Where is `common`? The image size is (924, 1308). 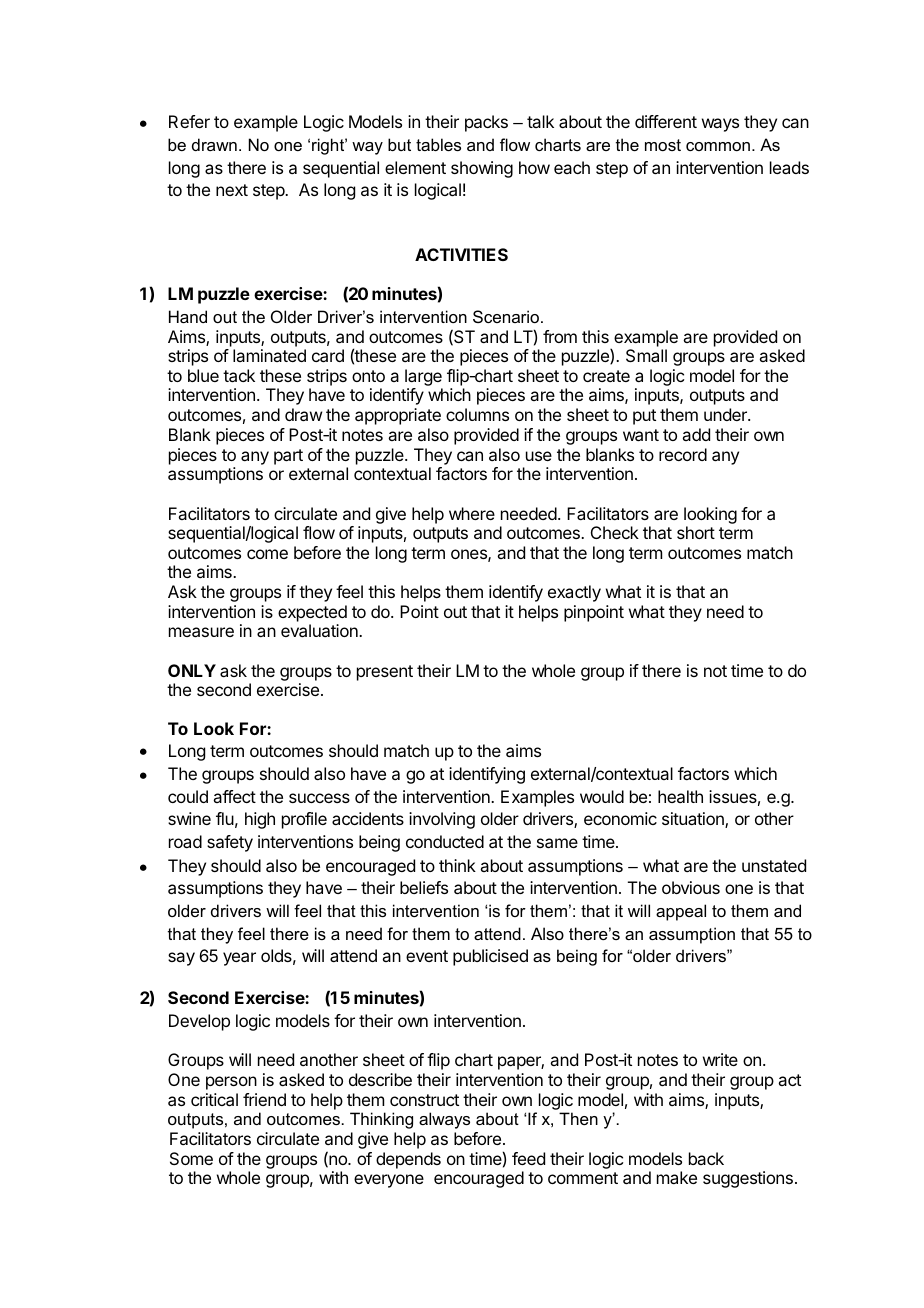 common is located at coordinates (718, 146).
